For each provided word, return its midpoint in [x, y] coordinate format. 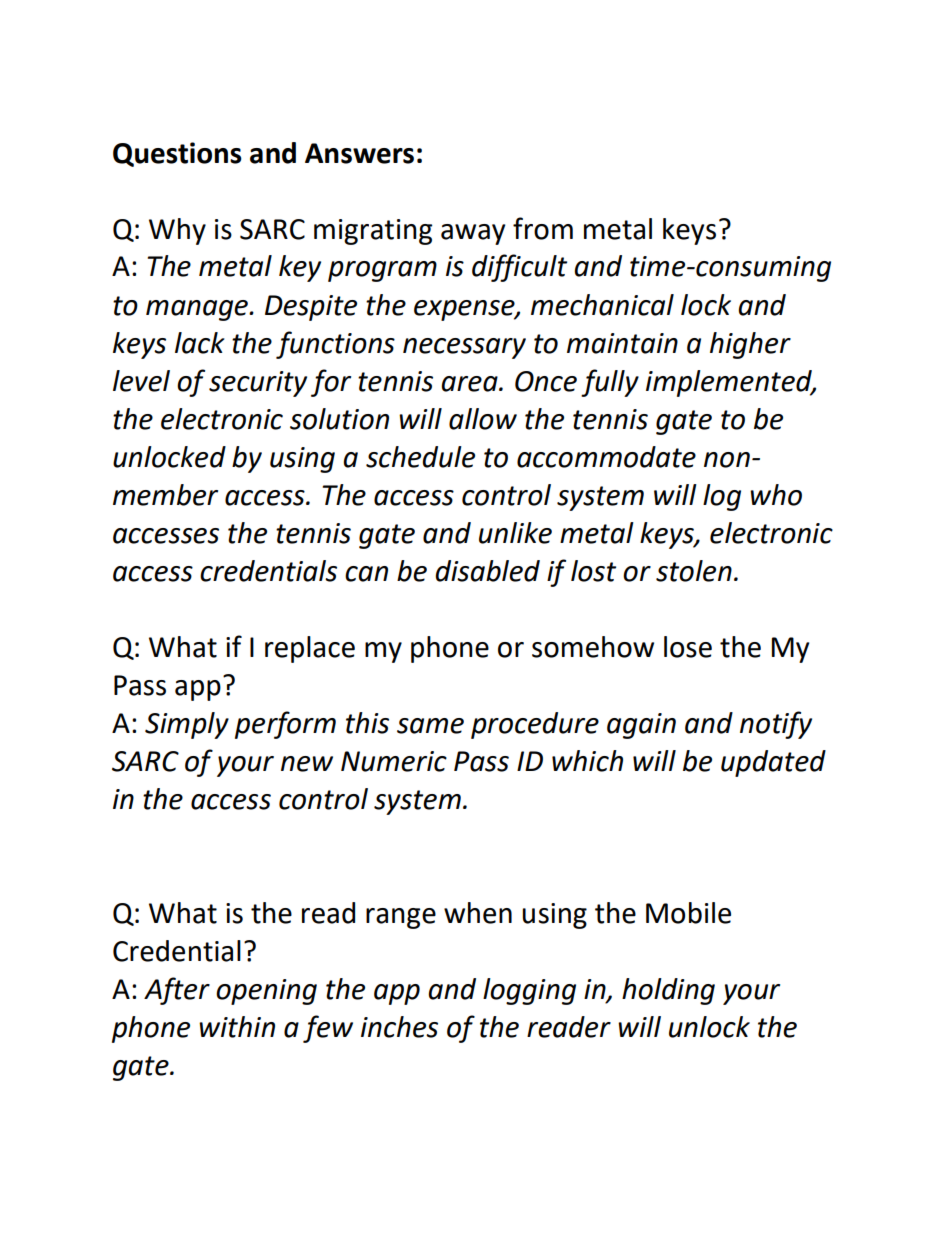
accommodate [606, 457]
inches [399, 1027]
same [430, 726]
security [258, 384]
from [543, 228]
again [641, 726]
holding [668, 991]
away [473, 234]
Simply [187, 725]
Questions [177, 154]
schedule [420, 457]
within [237, 1027]
